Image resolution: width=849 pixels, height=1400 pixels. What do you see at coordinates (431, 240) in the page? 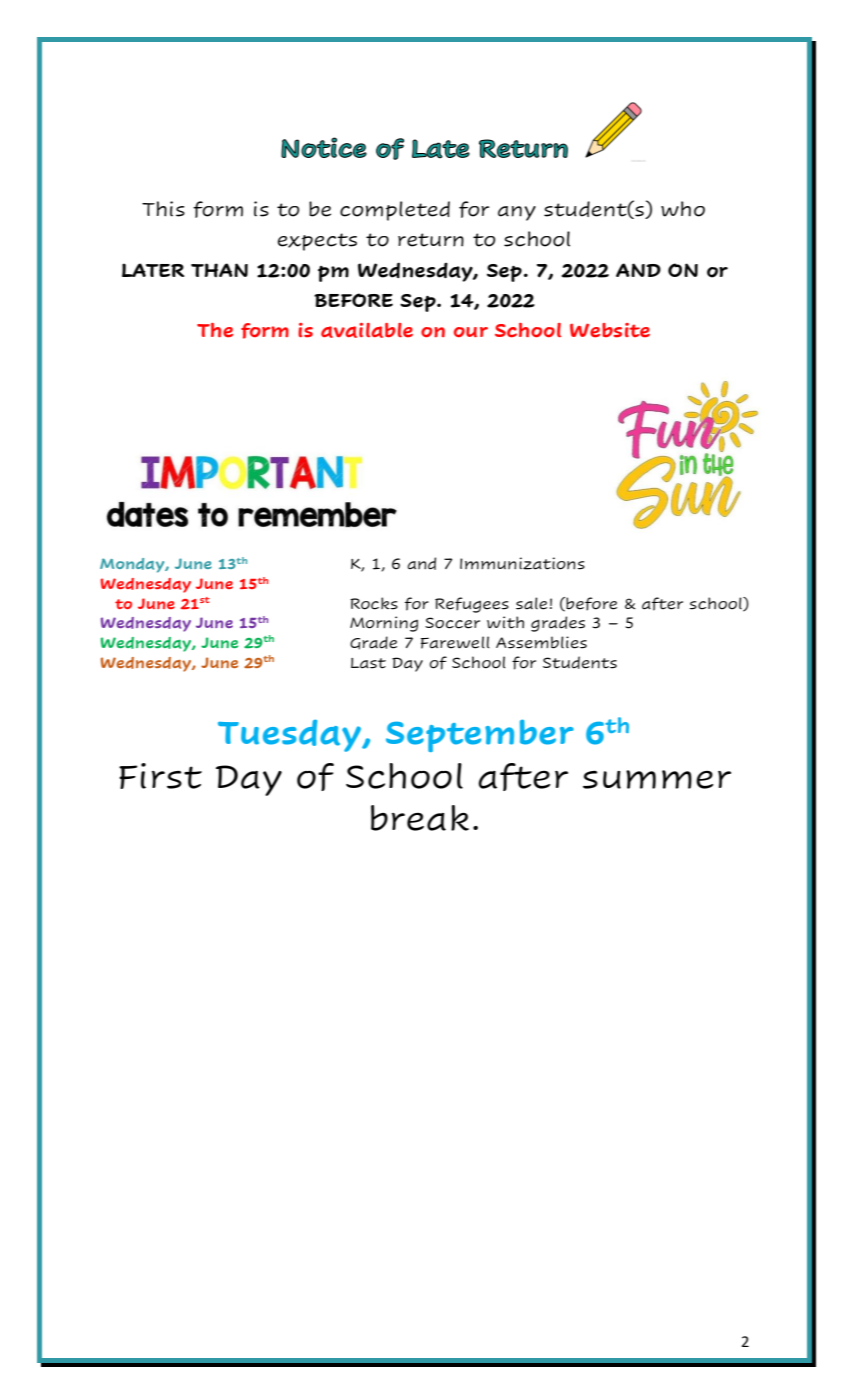
I see `return` at bounding box center [431, 240].
